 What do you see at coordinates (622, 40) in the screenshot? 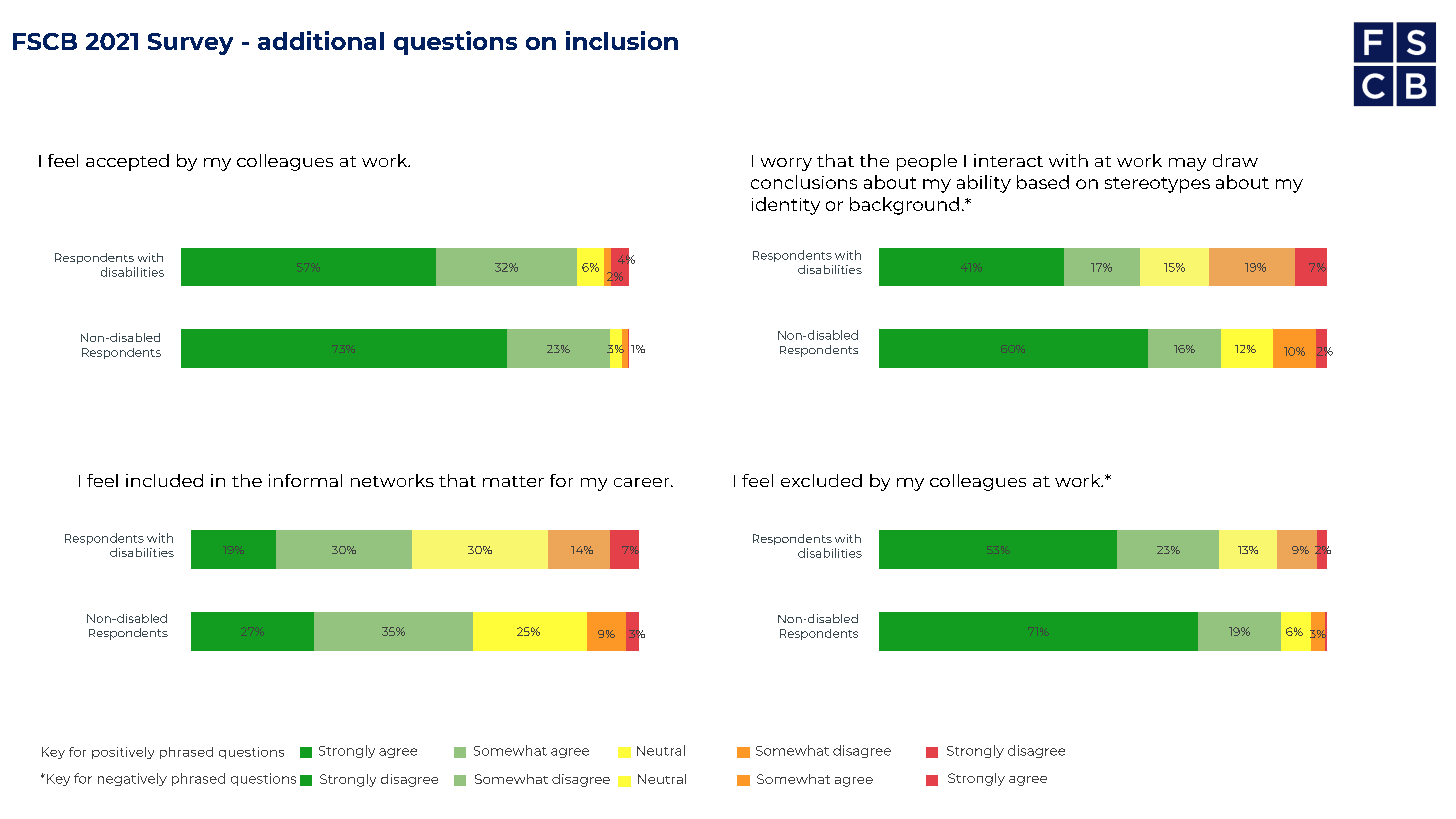
I see `inclusion` at bounding box center [622, 40].
